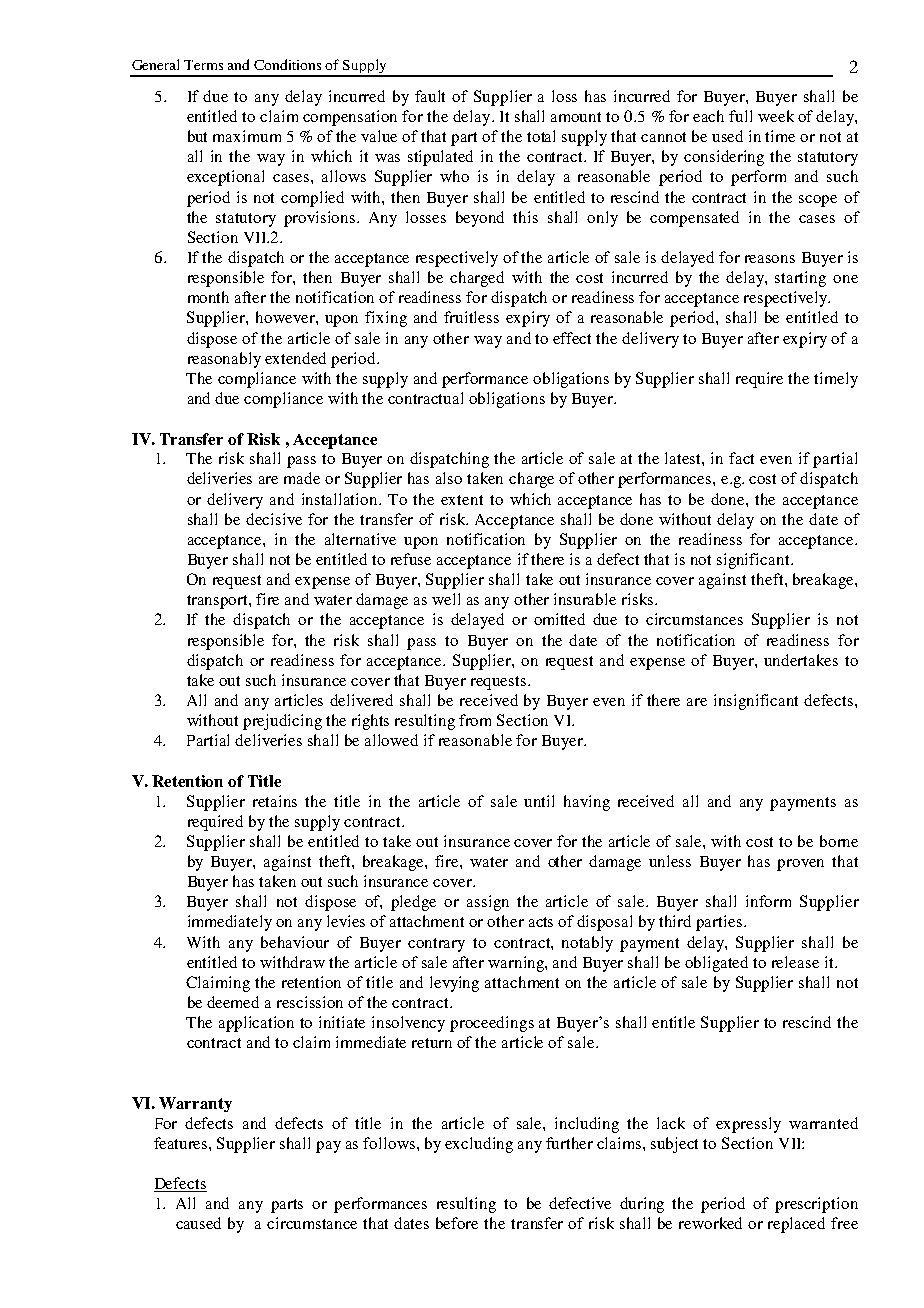 This document has height=1308, width=924. What do you see at coordinates (182, 1143) in the document?
I see `features` at bounding box center [182, 1143].
